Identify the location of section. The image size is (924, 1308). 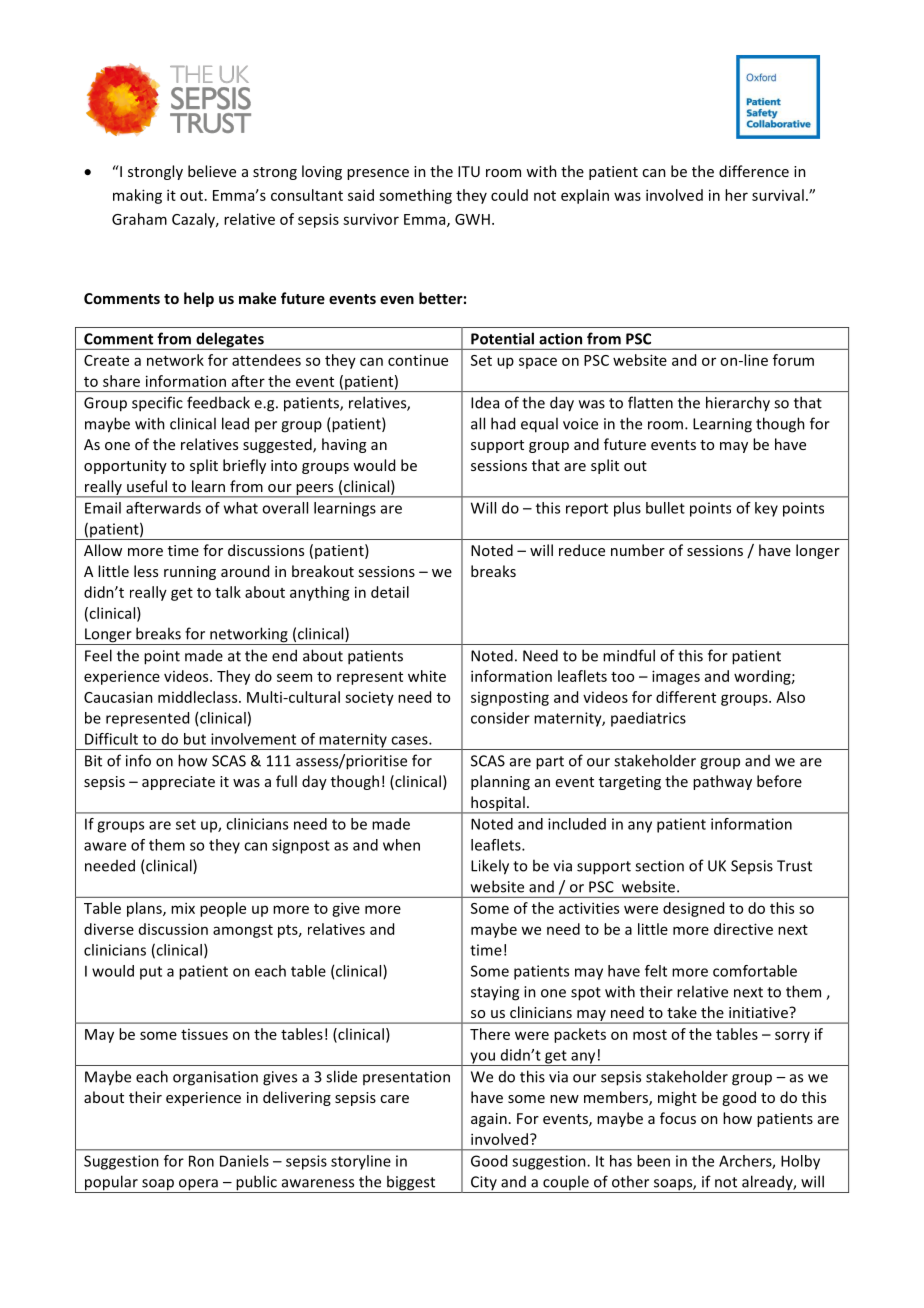
(659, 866).
